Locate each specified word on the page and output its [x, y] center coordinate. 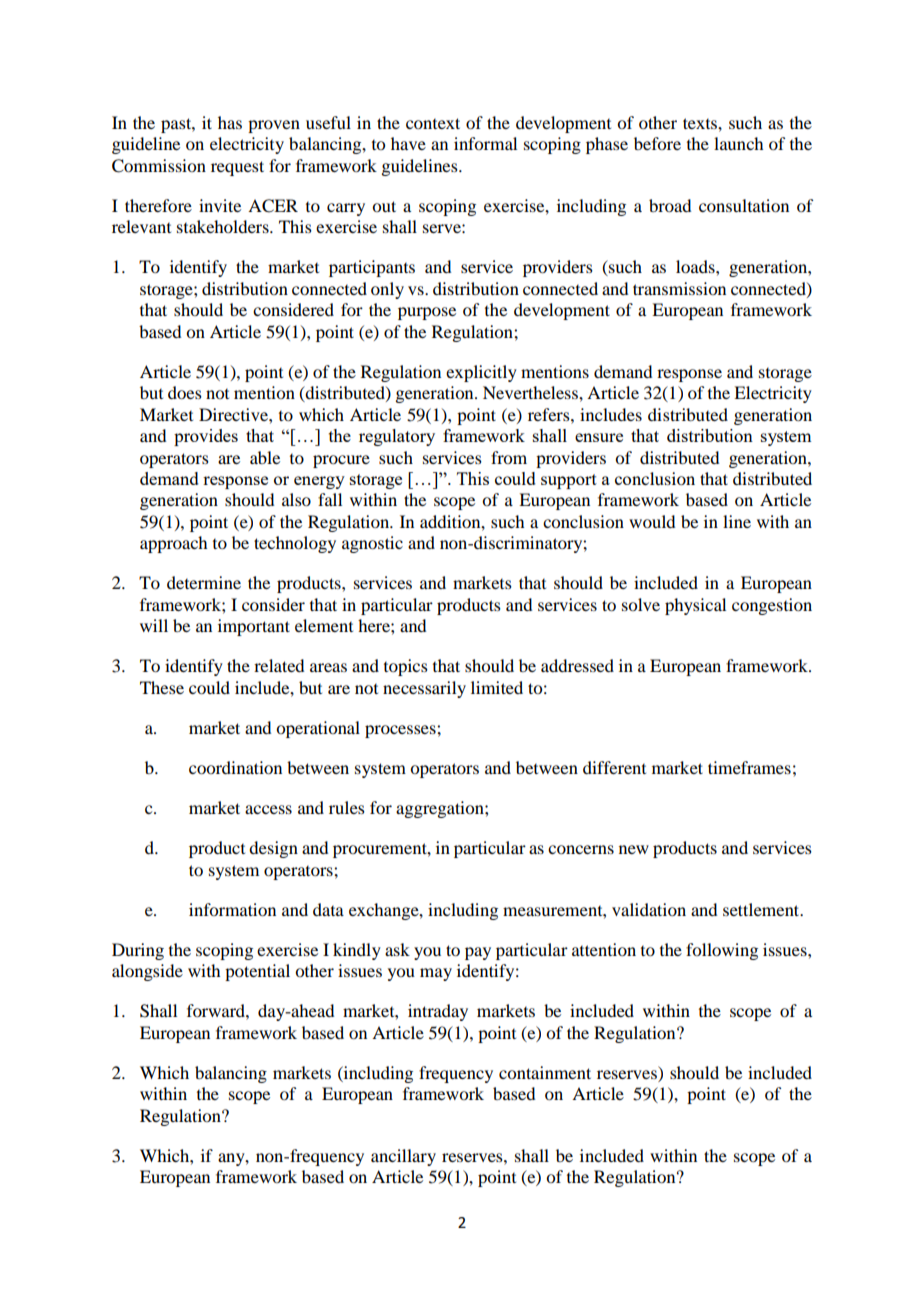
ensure [599, 437]
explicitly [481, 373]
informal [485, 143]
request [237, 168]
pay [478, 953]
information [232, 909]
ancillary [403, 1157]
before [657, 143]
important [254, 627]
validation [649, 909]
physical [695, 606]
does [185, 392]
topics [406, 667]
